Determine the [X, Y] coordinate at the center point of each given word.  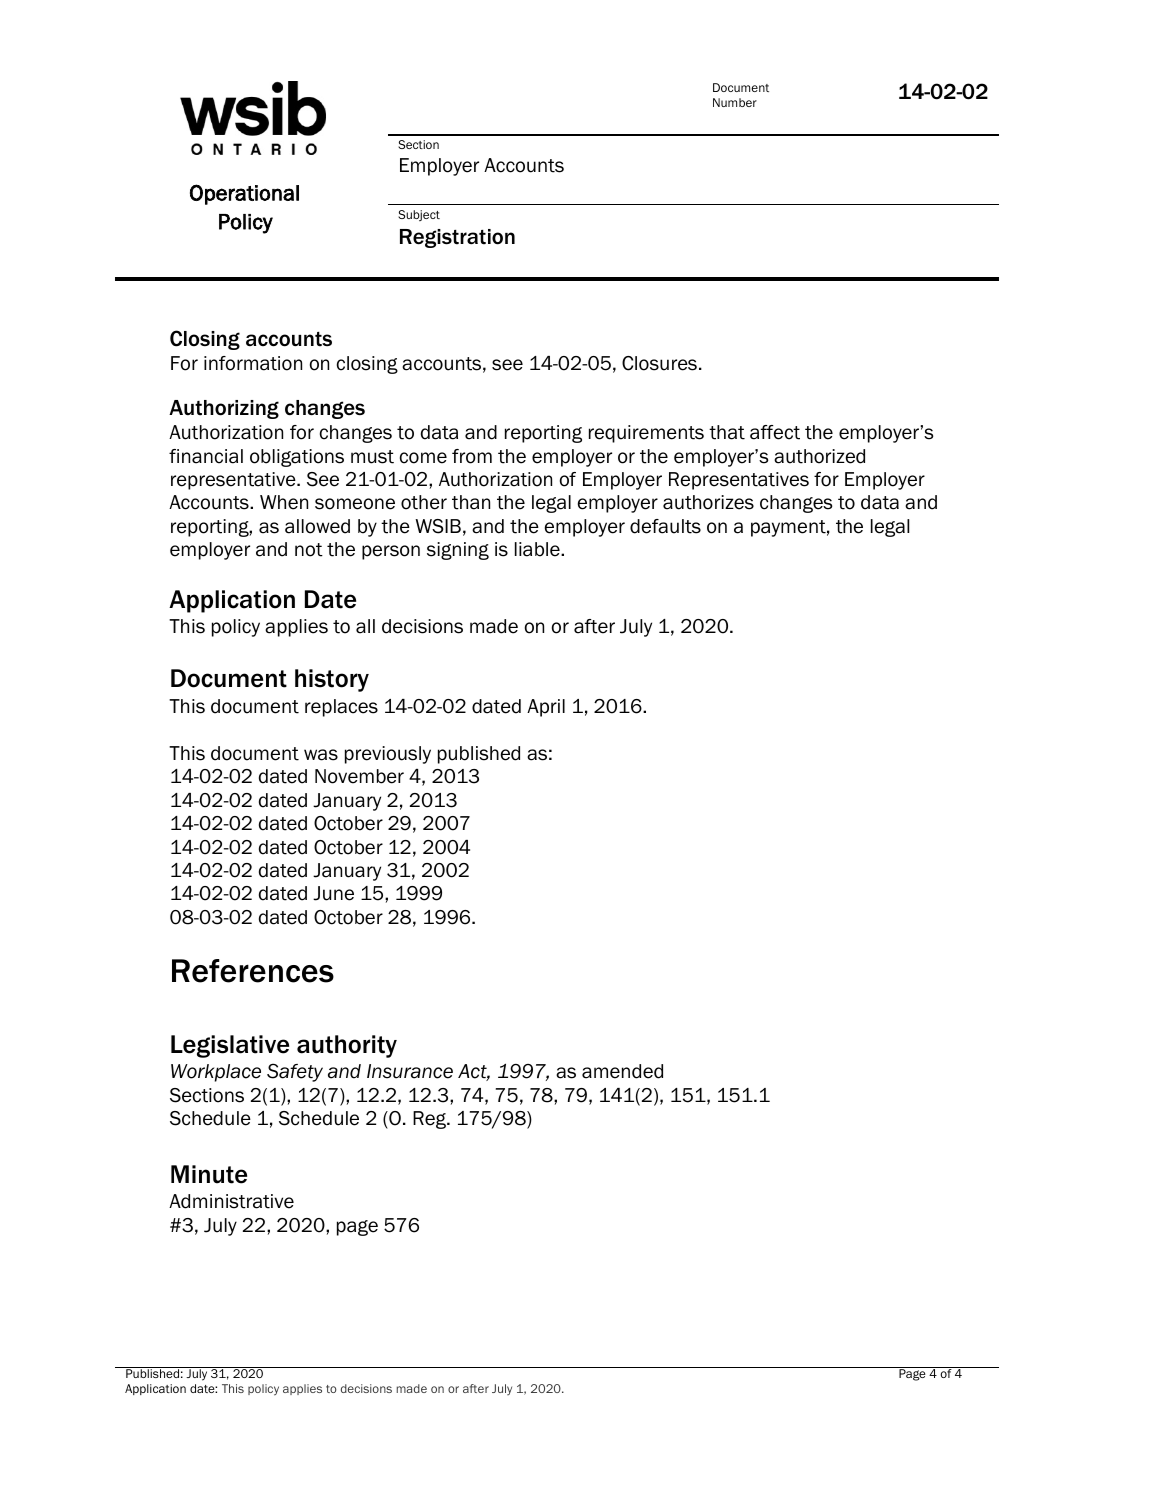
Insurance [410, 1071]
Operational [244, 194]
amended [622, 1071]
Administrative [231, 1201]
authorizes [708, 502]
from [472, 456]
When [284, 502]
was [321, 755]
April [546, 708]
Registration [457, 238]
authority [347, 1046]
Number [735, 102]
